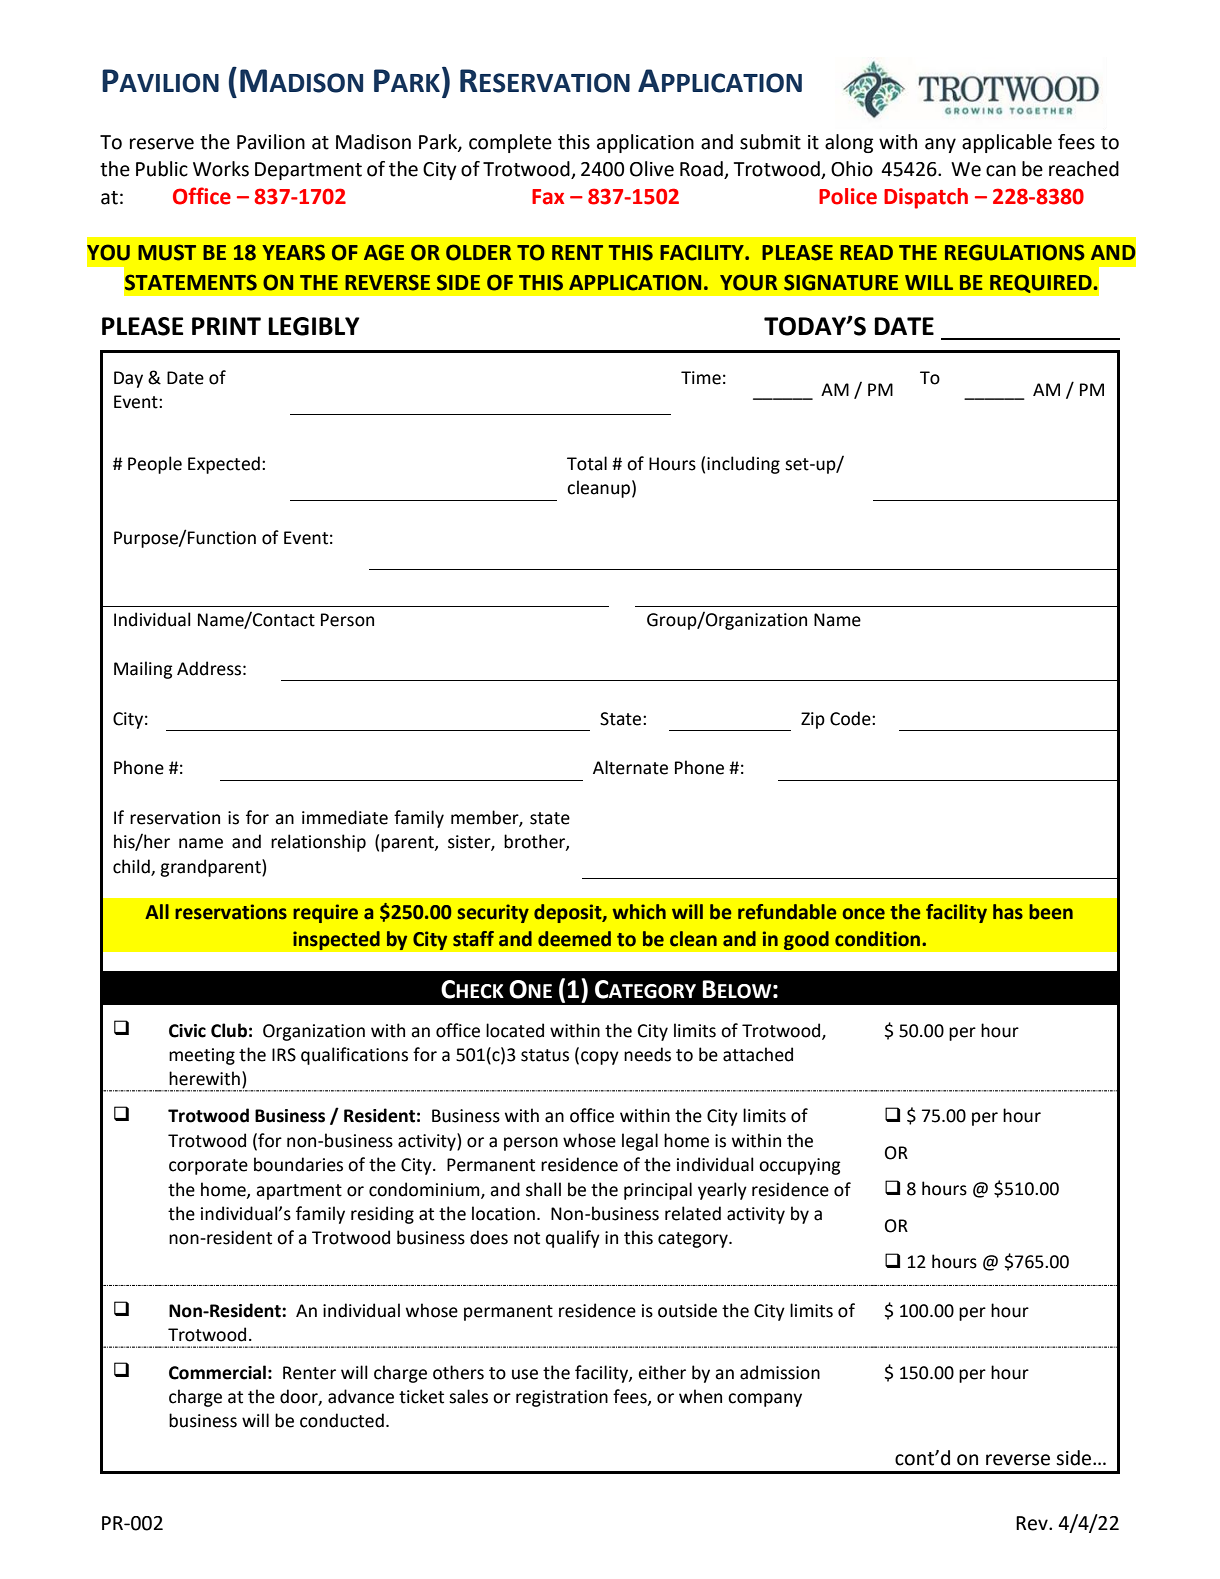  What do you see at coordinates (562, 1398) in the screenshot?
I see `registration` at bounding box center [562, 1398].
